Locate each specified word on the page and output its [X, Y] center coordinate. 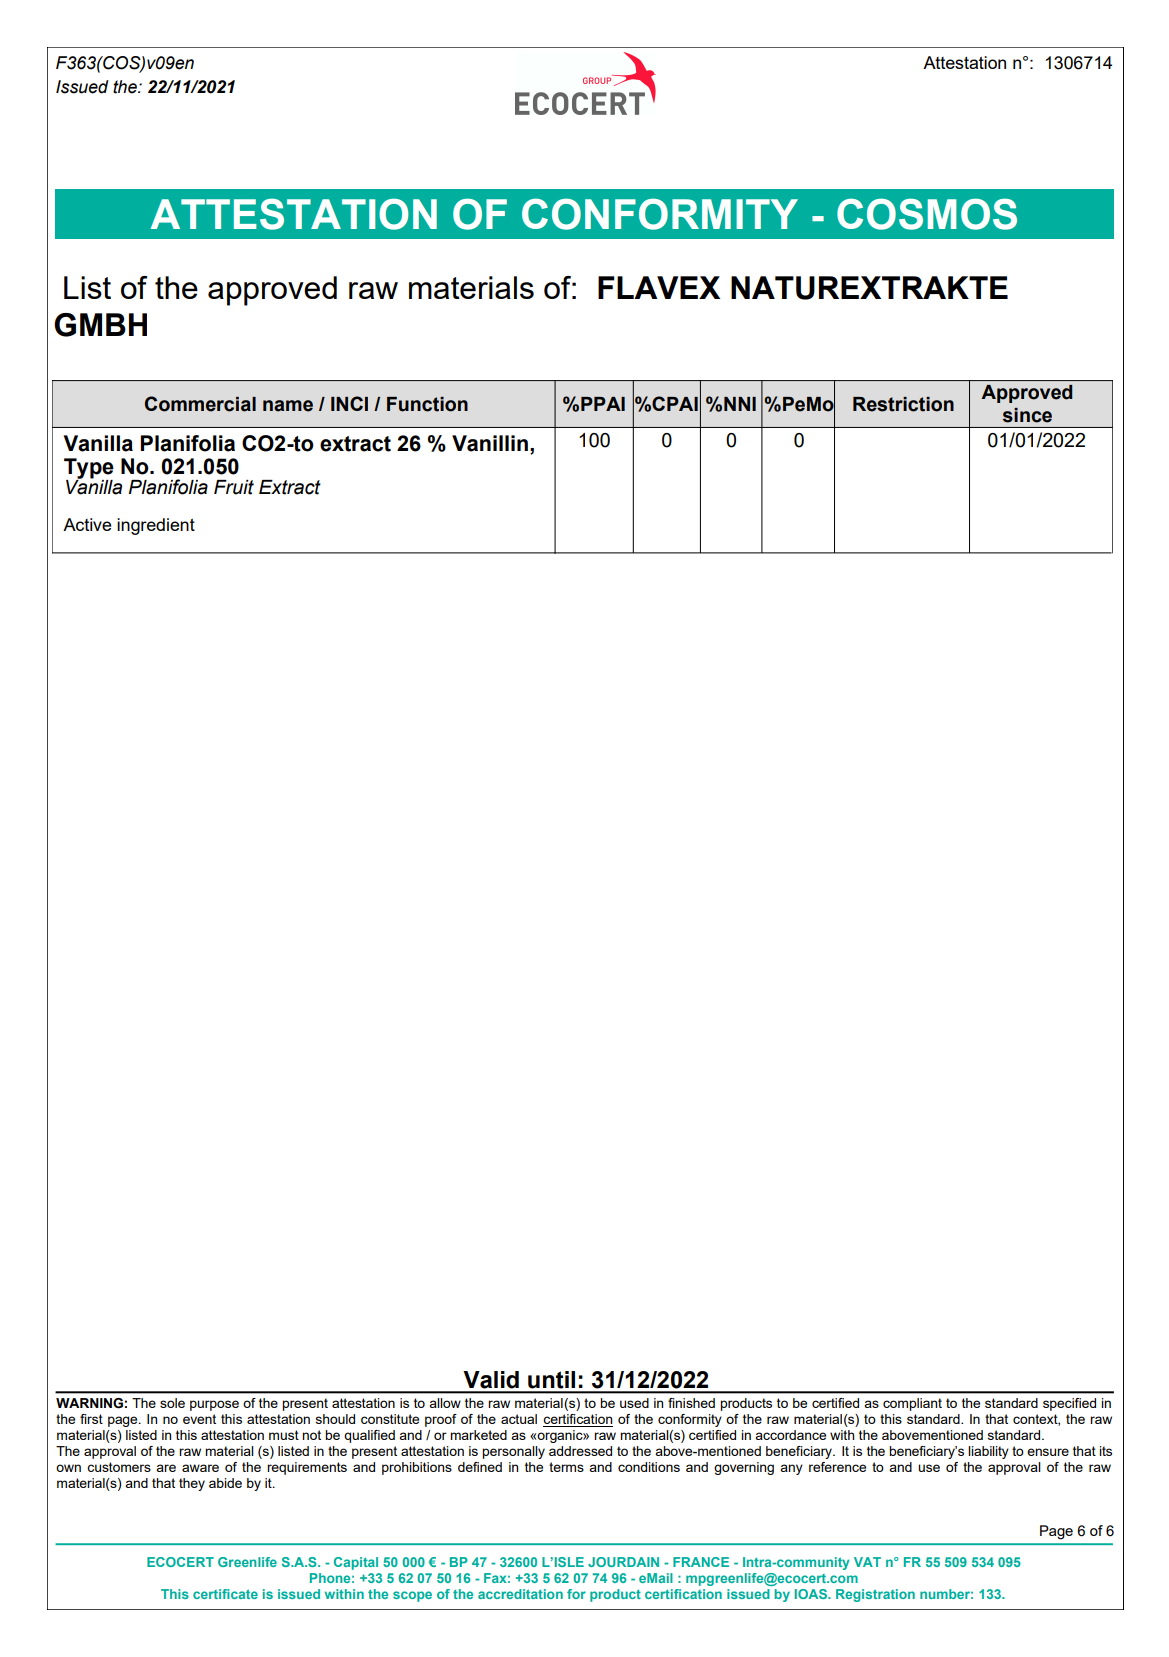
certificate [225, 1594]
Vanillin [490, 443]
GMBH [100, 325]
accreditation [520, 1594]
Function [427, 404]
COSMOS [927, 214]
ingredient [156, 526]
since [1027, 415]
